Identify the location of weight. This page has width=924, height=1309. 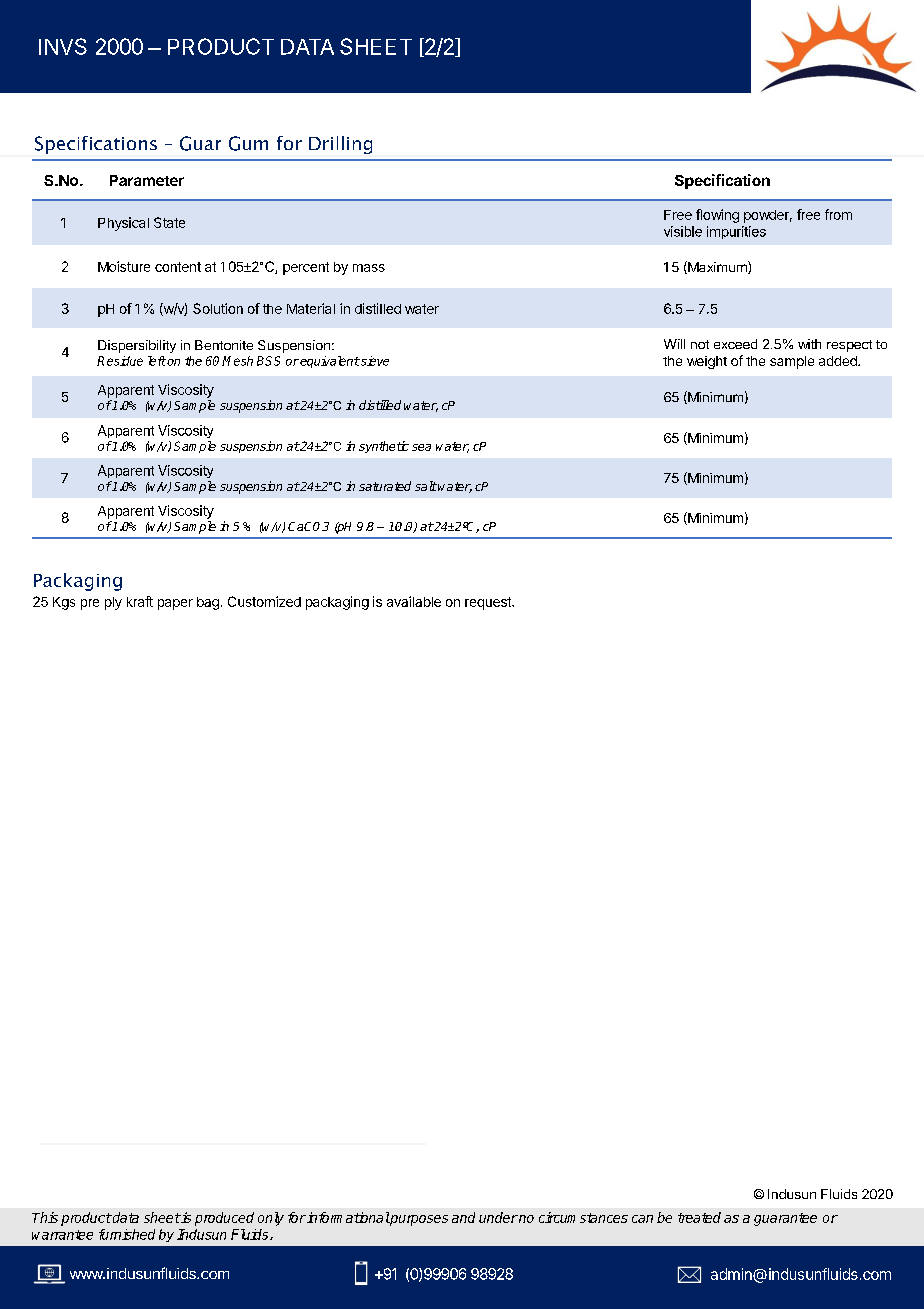
(707, 362).
